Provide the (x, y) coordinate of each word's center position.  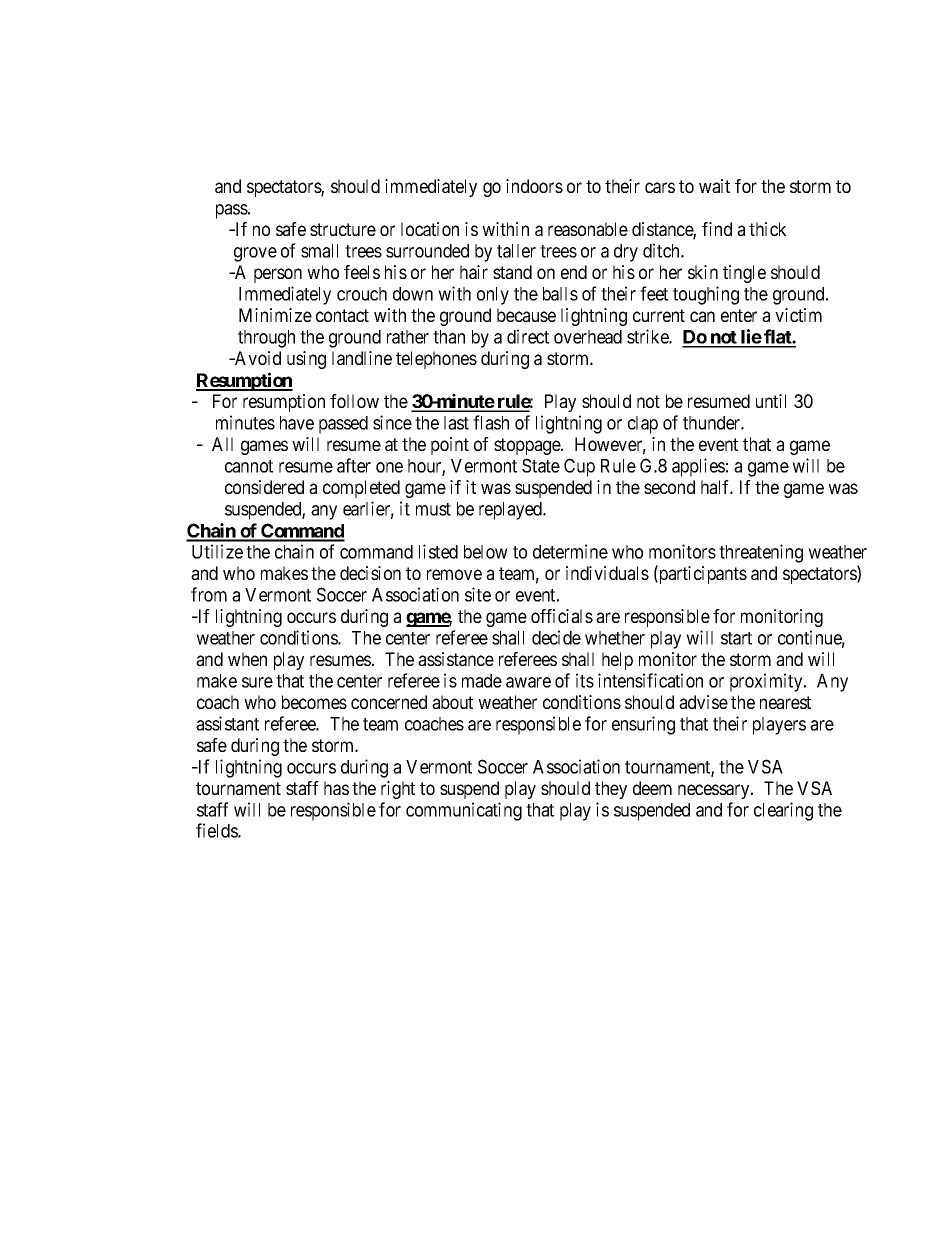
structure (343, 229)
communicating (464, 811)
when (247, 659)
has (336, 788)
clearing (783, 811)
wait (714, 186)
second (669, 487)
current (659, 315)
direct (528, 336)
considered (264, 487)
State (541, 465)
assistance (456, 659)
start (736, 638)
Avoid (257, 358)
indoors (534, 186)
